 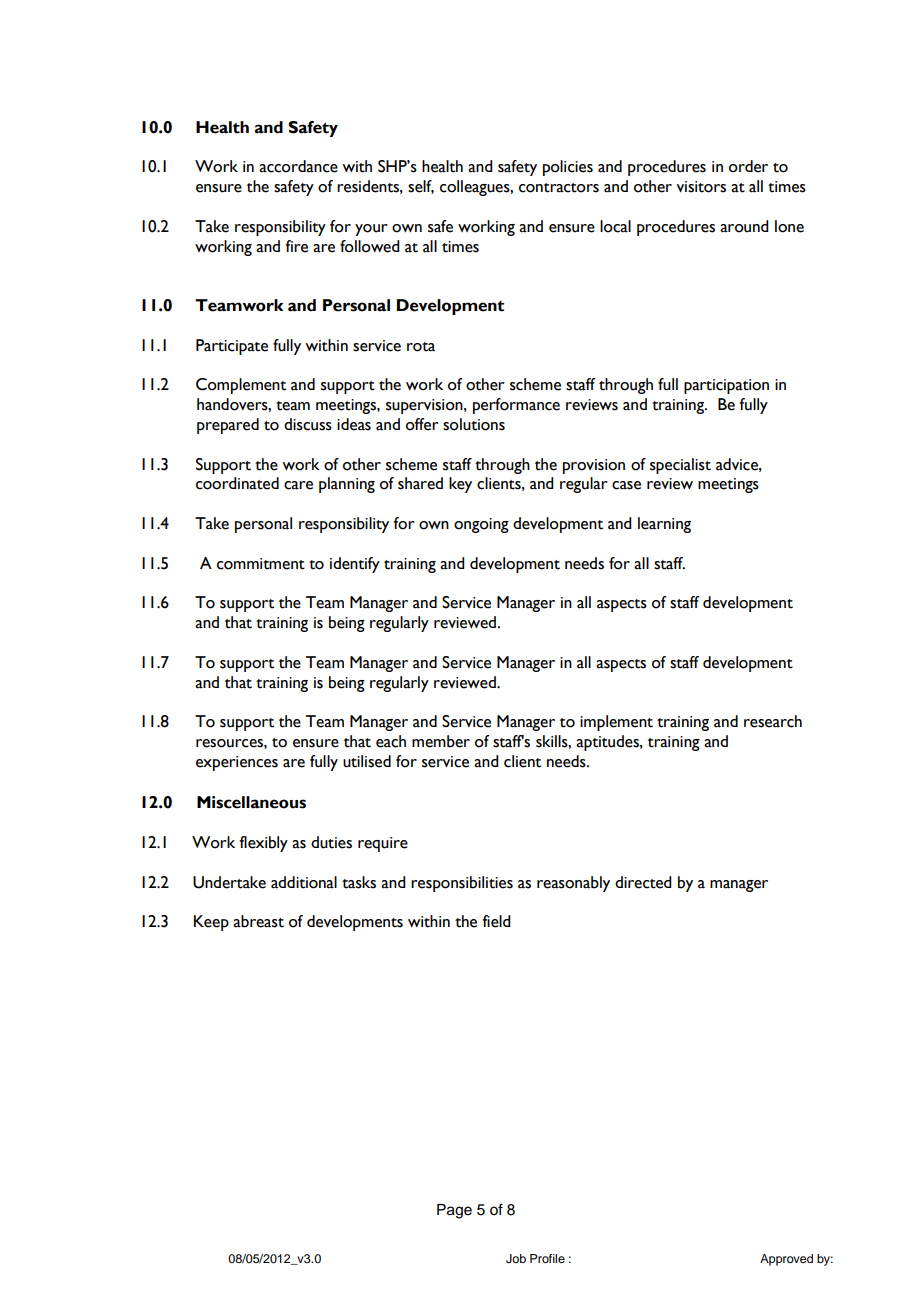 What do you see at coordinates (441, 741) in the page?
I see `member` at bounding box center [441, 741].
